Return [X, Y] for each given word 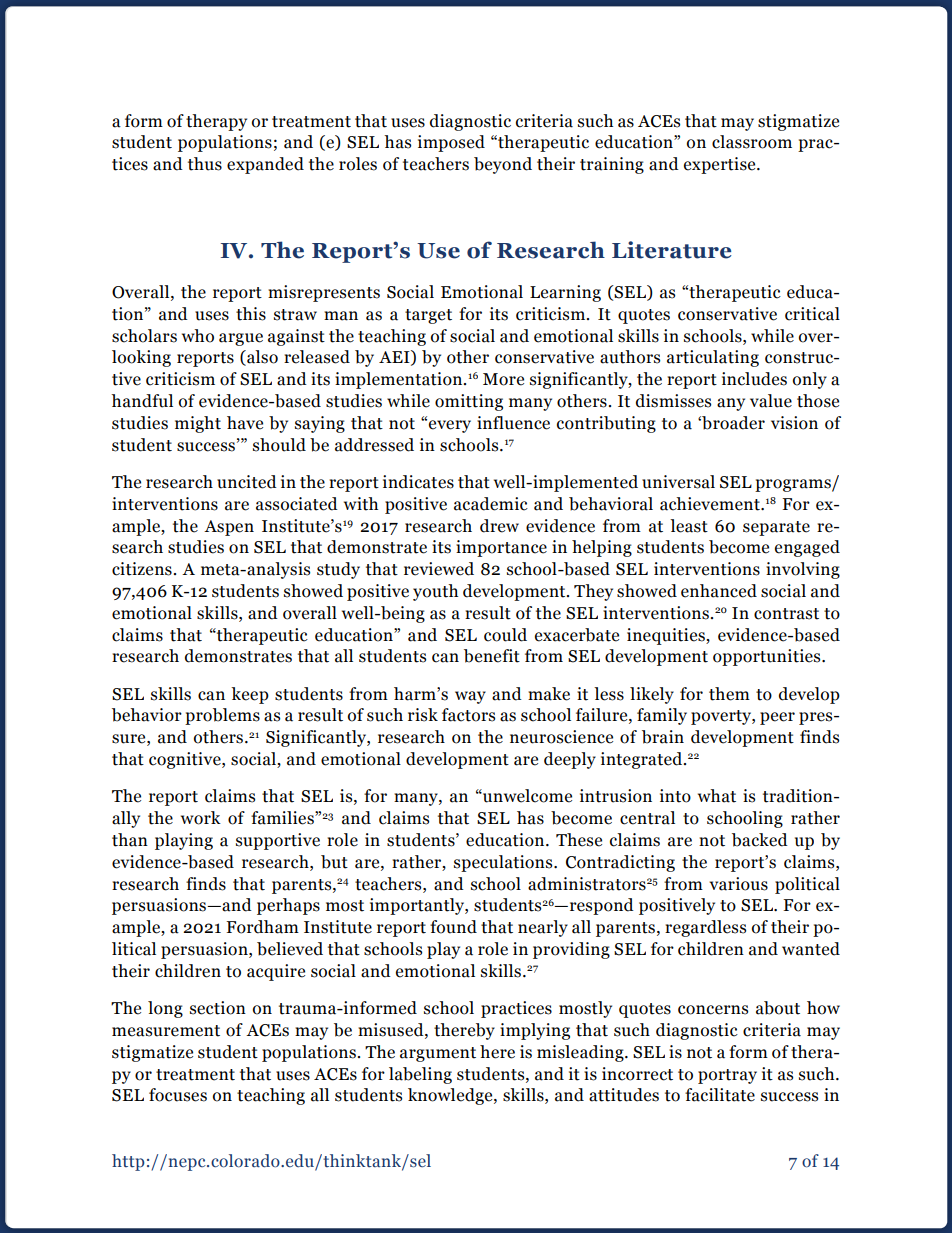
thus [205, 164]
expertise [721, 165]
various [738, 884]
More [503, 379]
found [453, 927]
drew [499, 526]
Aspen [229, 528]
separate [776, 528]
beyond [503, 165]
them [729, 694]
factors [468, 715]
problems [222, 716]
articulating [713, 358]
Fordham [262, 927]
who [198, 336]
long [165, 1009]
